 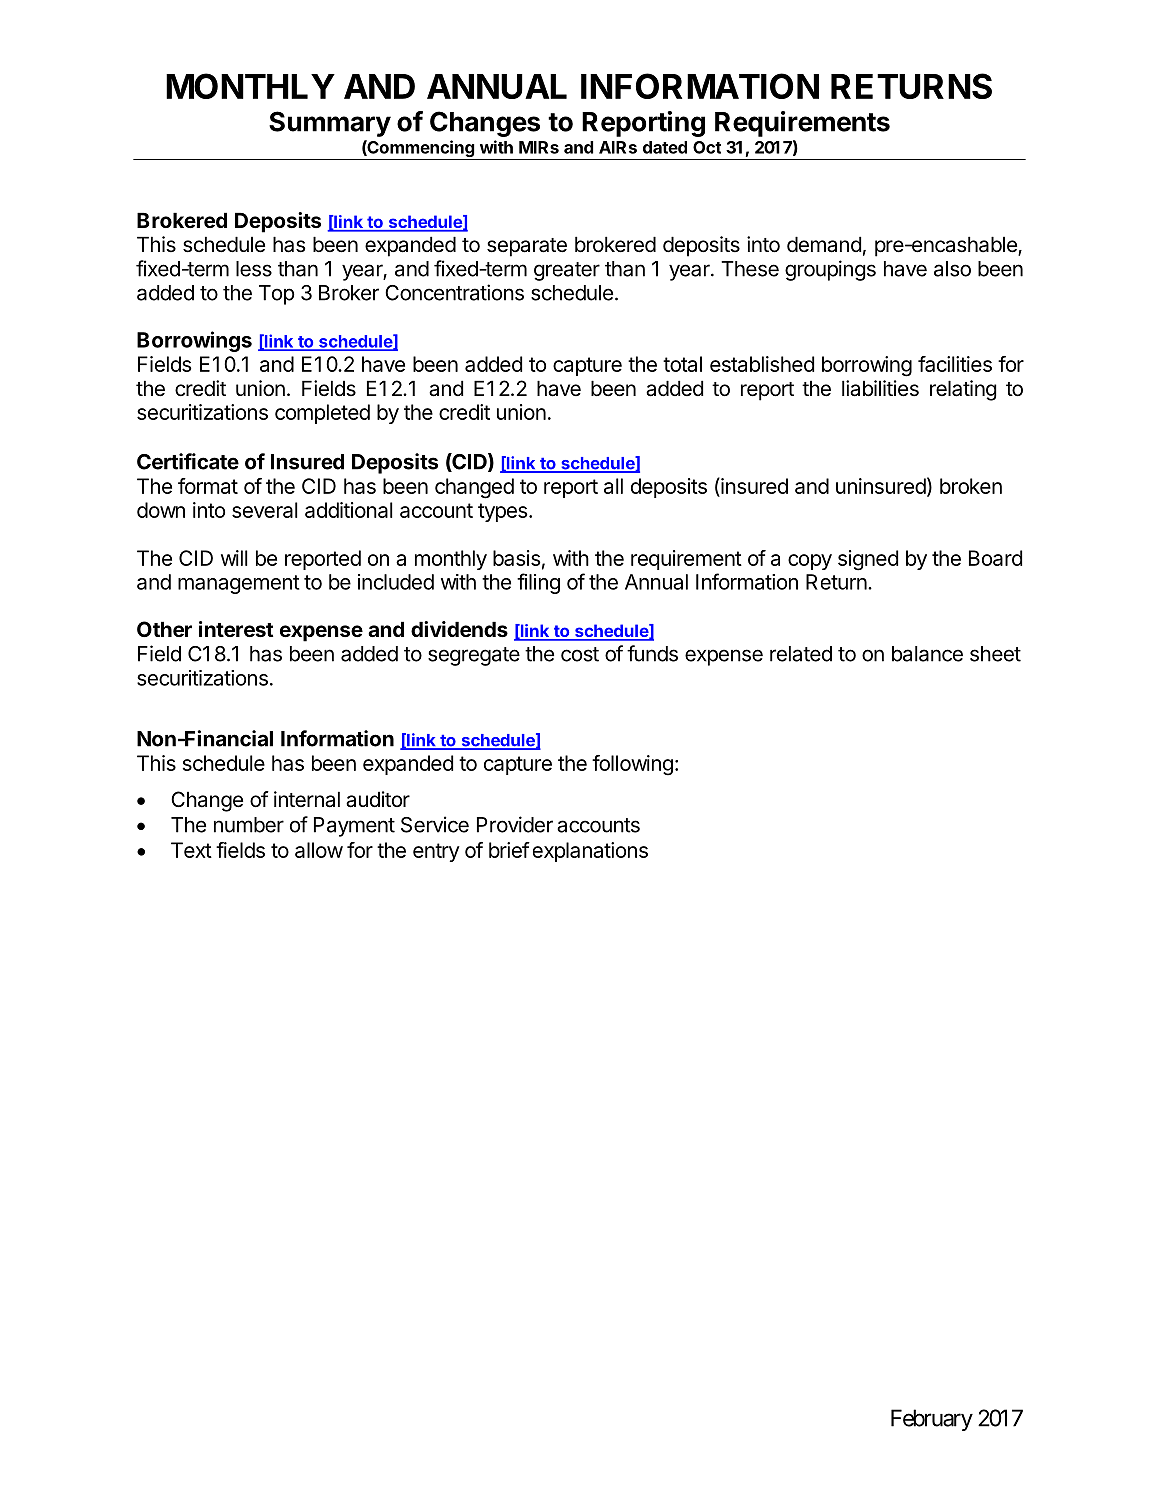 I want to click on Text, so click(x=191, y=850).
